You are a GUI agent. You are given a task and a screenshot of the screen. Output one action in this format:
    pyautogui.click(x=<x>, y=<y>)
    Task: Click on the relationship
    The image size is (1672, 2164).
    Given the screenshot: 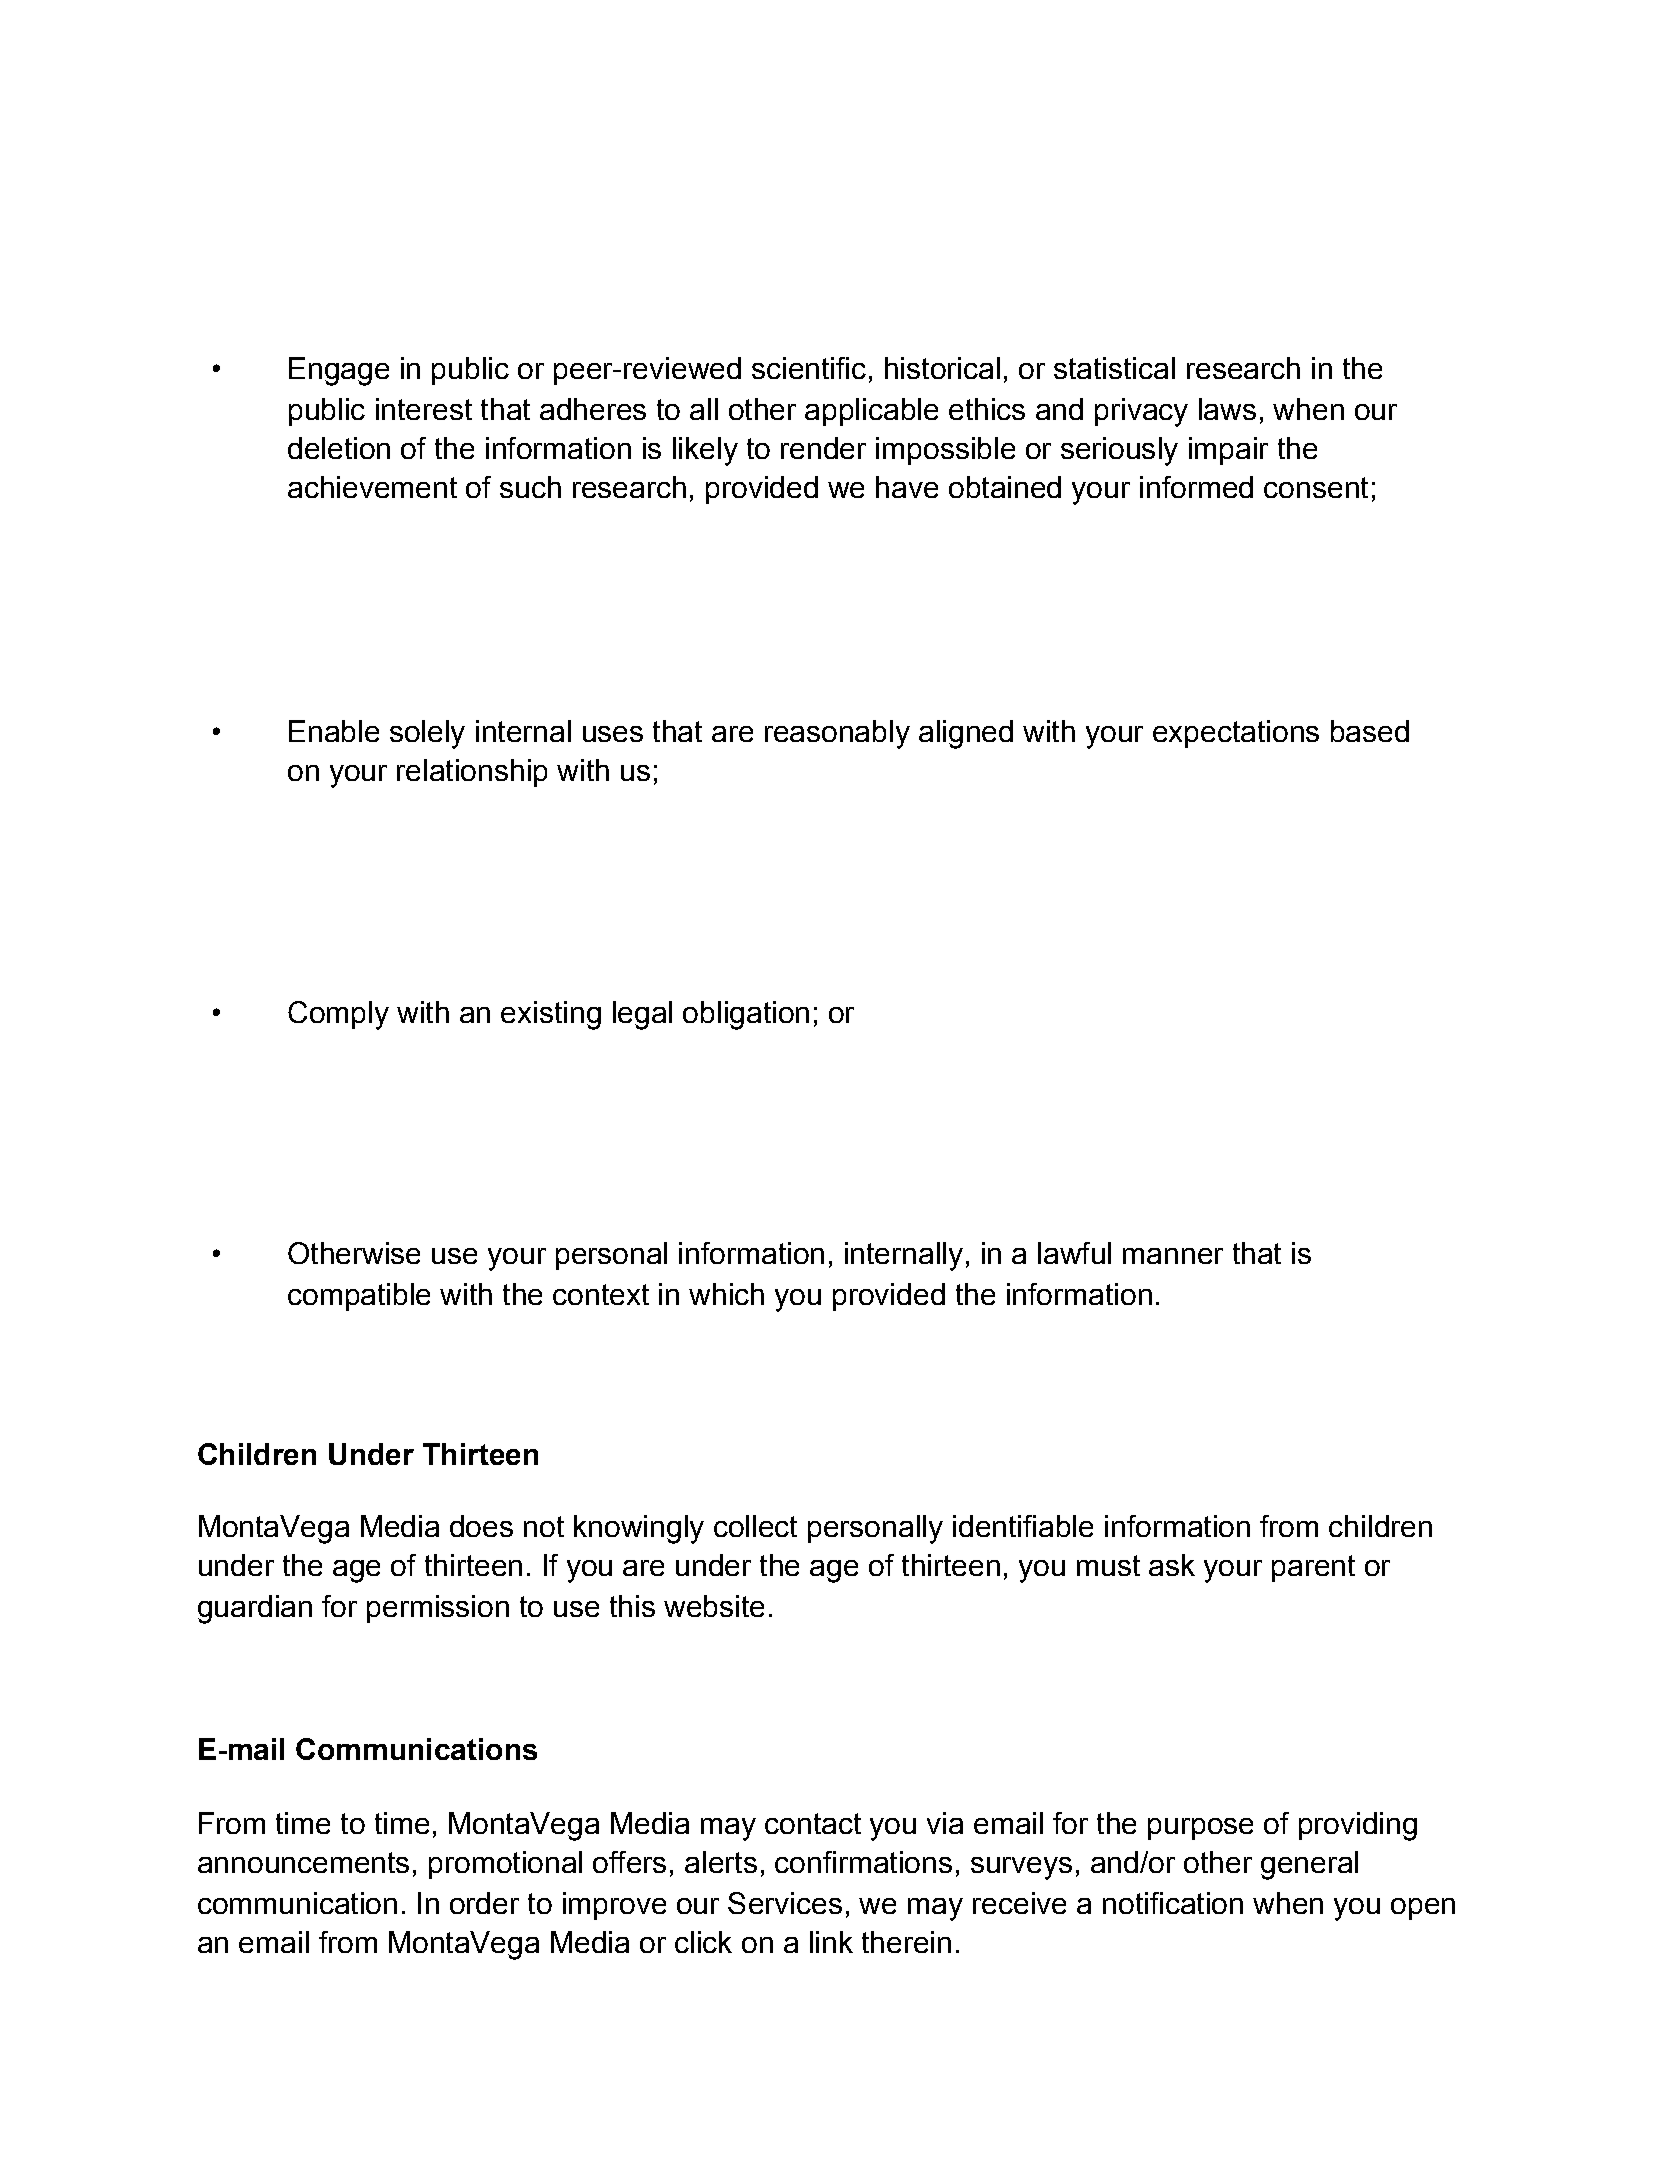 What is the action you would take?
    pyautogui.click(x=472, y=773)
